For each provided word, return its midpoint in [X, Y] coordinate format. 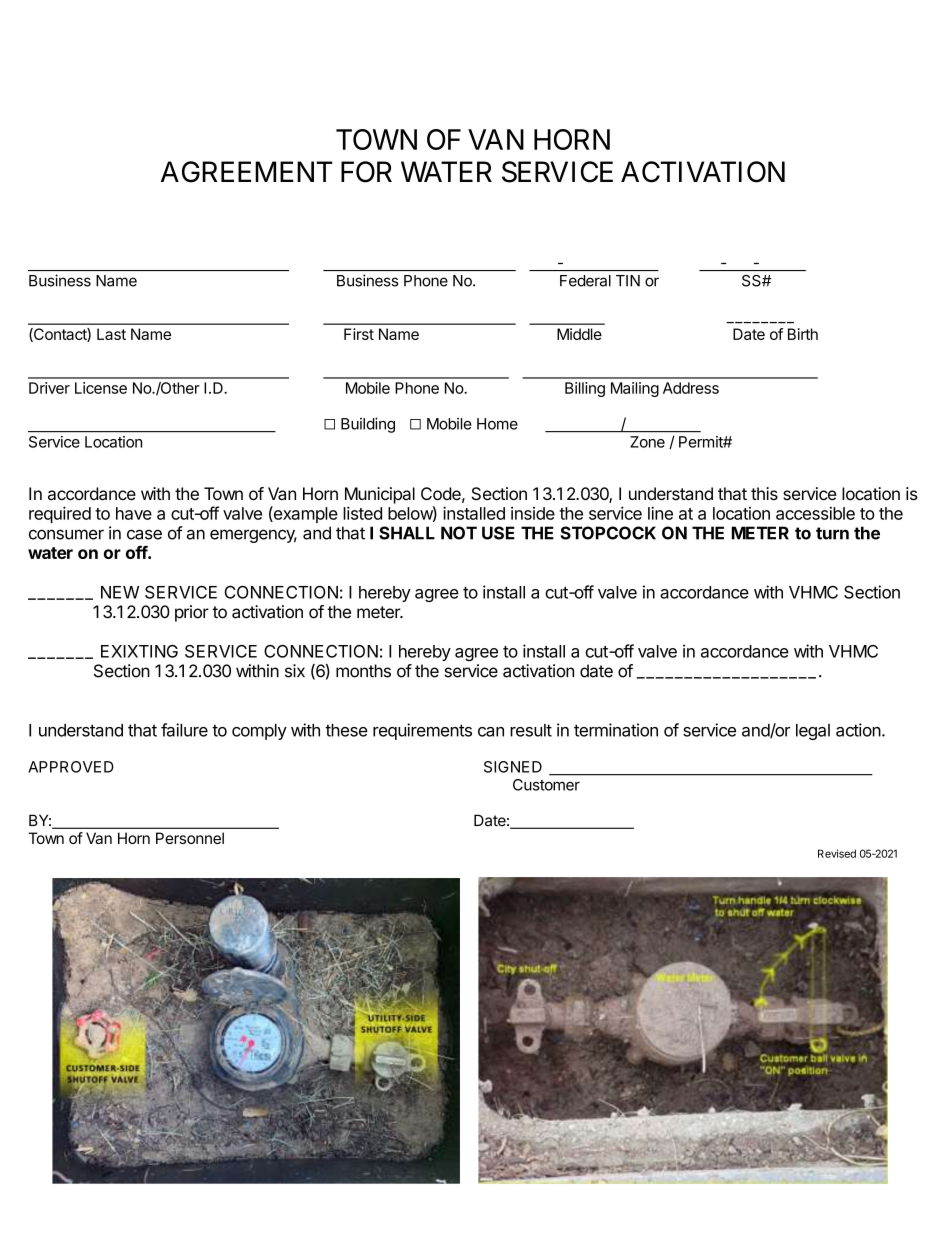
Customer [546, 785]
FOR [366, 172]
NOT [459, 533]
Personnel [190, 838]
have [134, 513]
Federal [585, 281]
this [764, 493]
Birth [803, 334]
